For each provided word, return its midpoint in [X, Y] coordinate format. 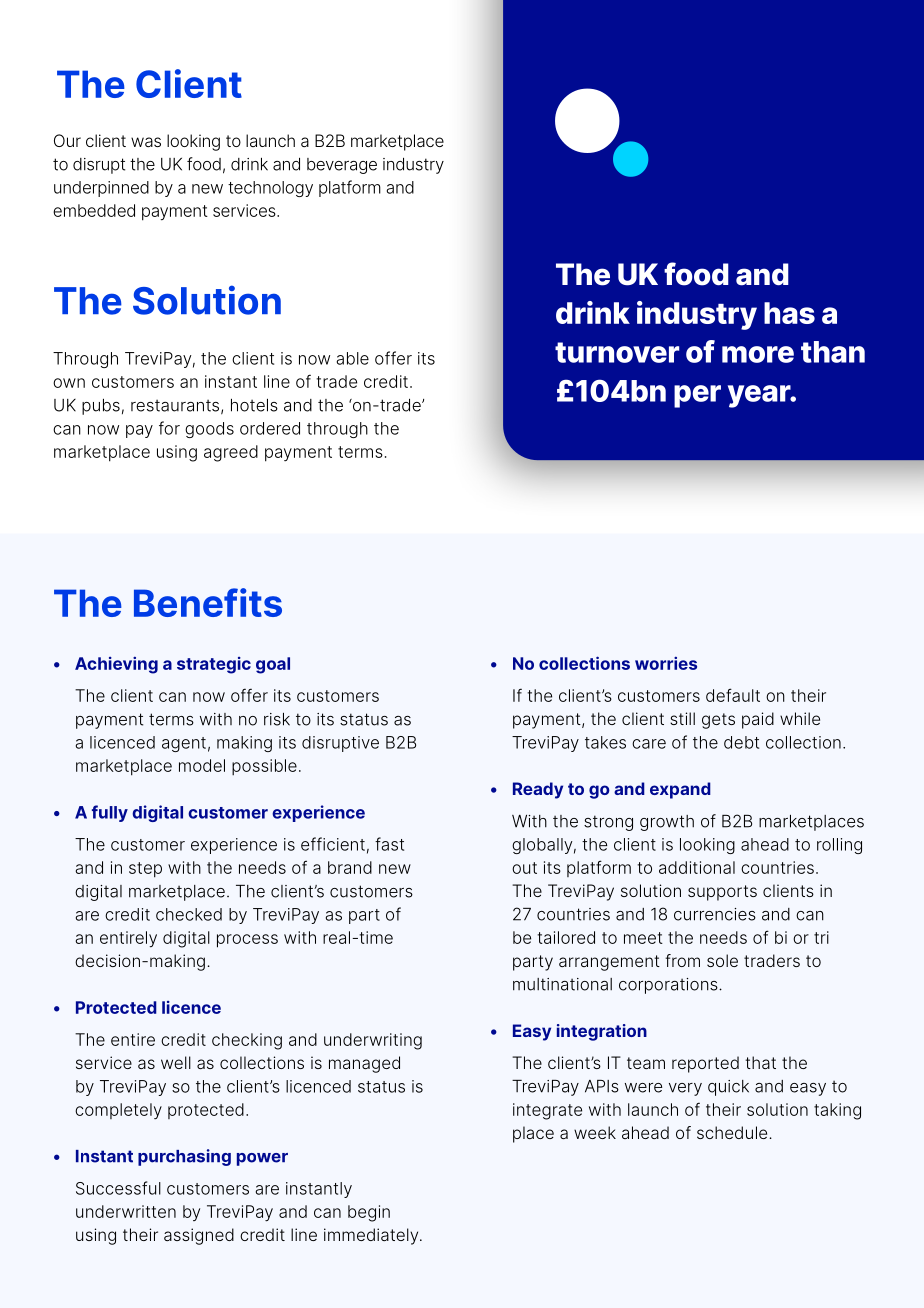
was [146, 142]
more [758, 354]
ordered [270, 428]
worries [666, 663]
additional [697, 867]
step [145, 870]
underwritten [126, 1211]
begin [369, 1213]
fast [389, 844]
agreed [231, 453]
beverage [342, 166]
